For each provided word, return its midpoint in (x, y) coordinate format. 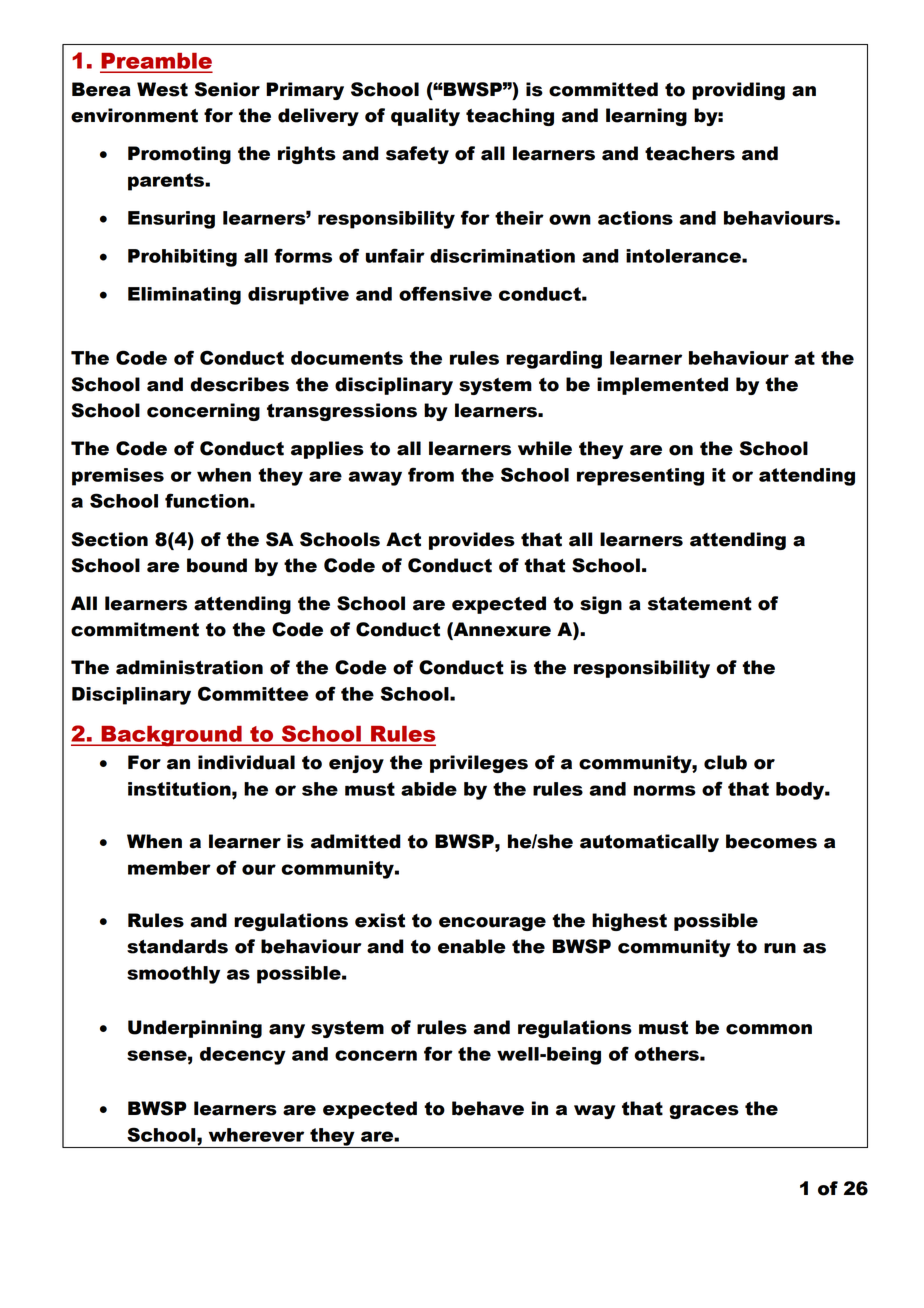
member (169, 868)
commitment (135, 629)
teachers (690, 153)
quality (425, 117)
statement (700, 604)
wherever (256, 1135)
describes (239, 384)
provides (472, 541)
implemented (662, 386)
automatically (649, 843)
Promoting (179, 155)
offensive (445, 293)
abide (429, 789)
